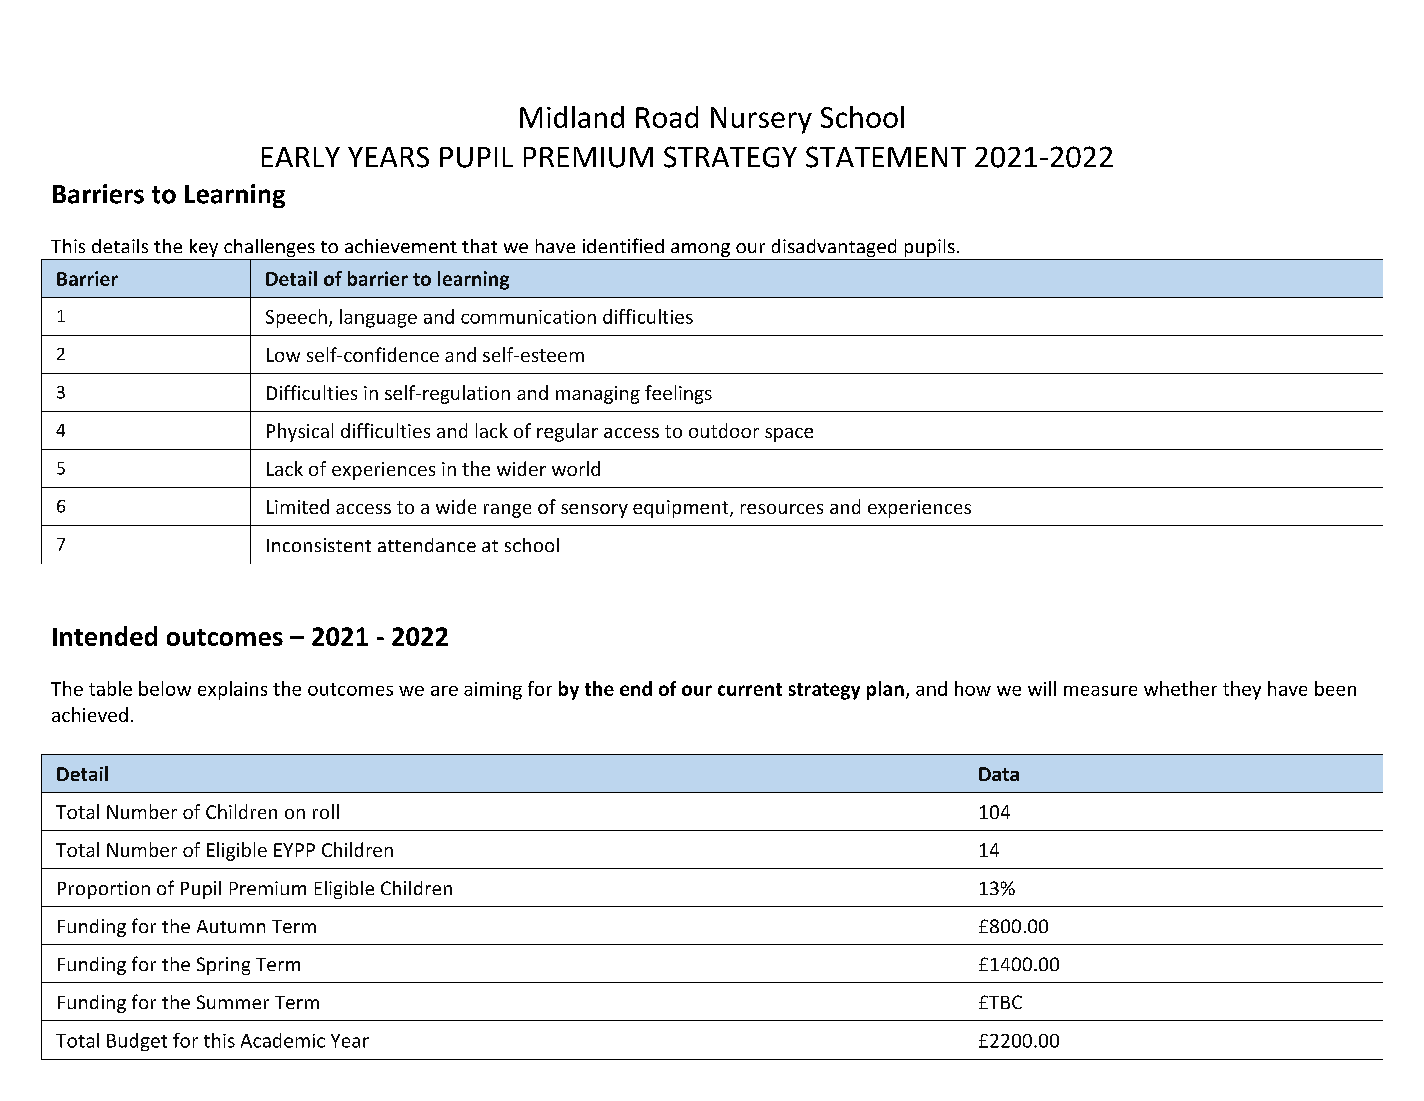  I want to click on EARLY, so click(301, 157).
